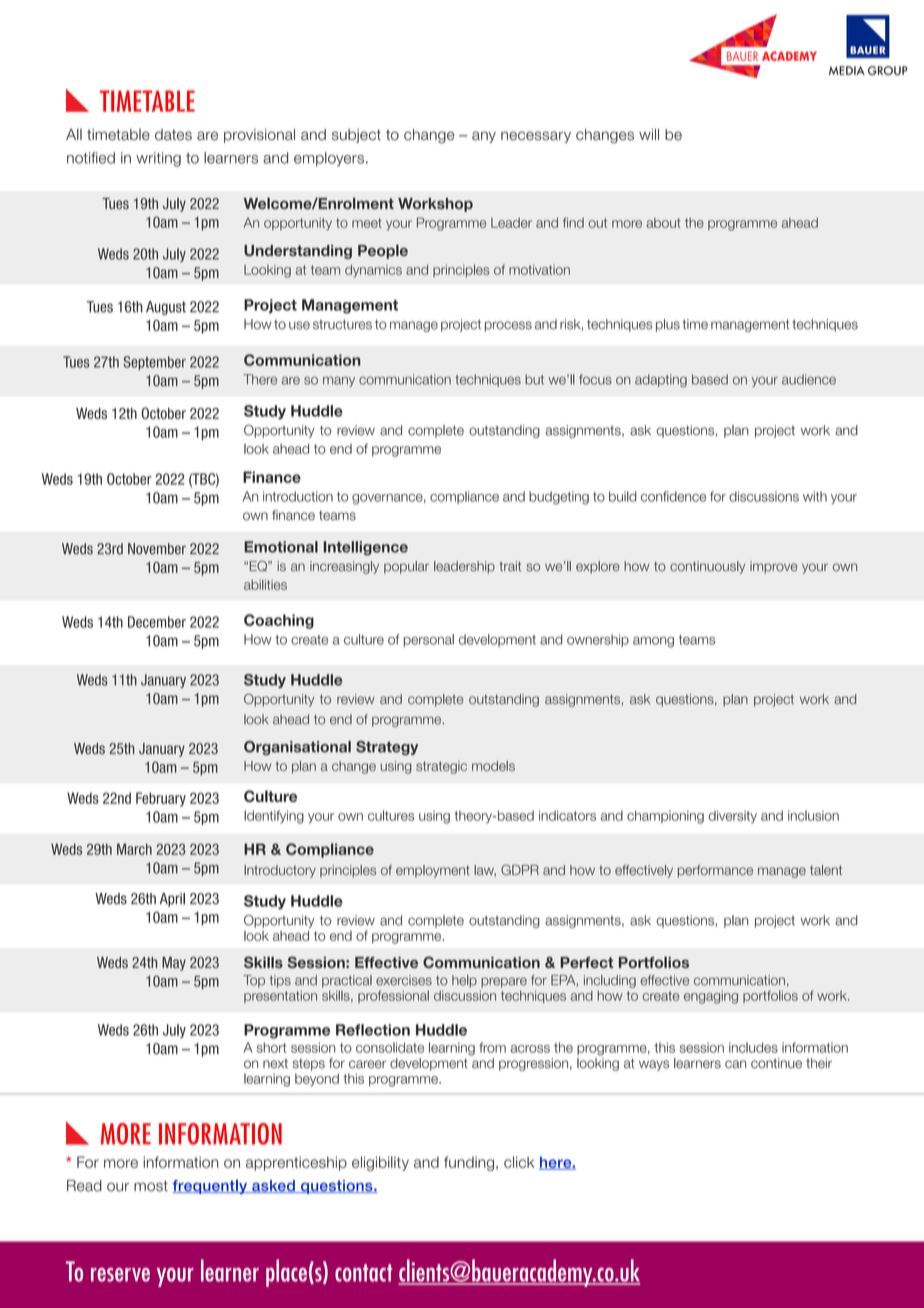 The image size is (924, 1308). I want to click on contact, so click(363, 1273).
